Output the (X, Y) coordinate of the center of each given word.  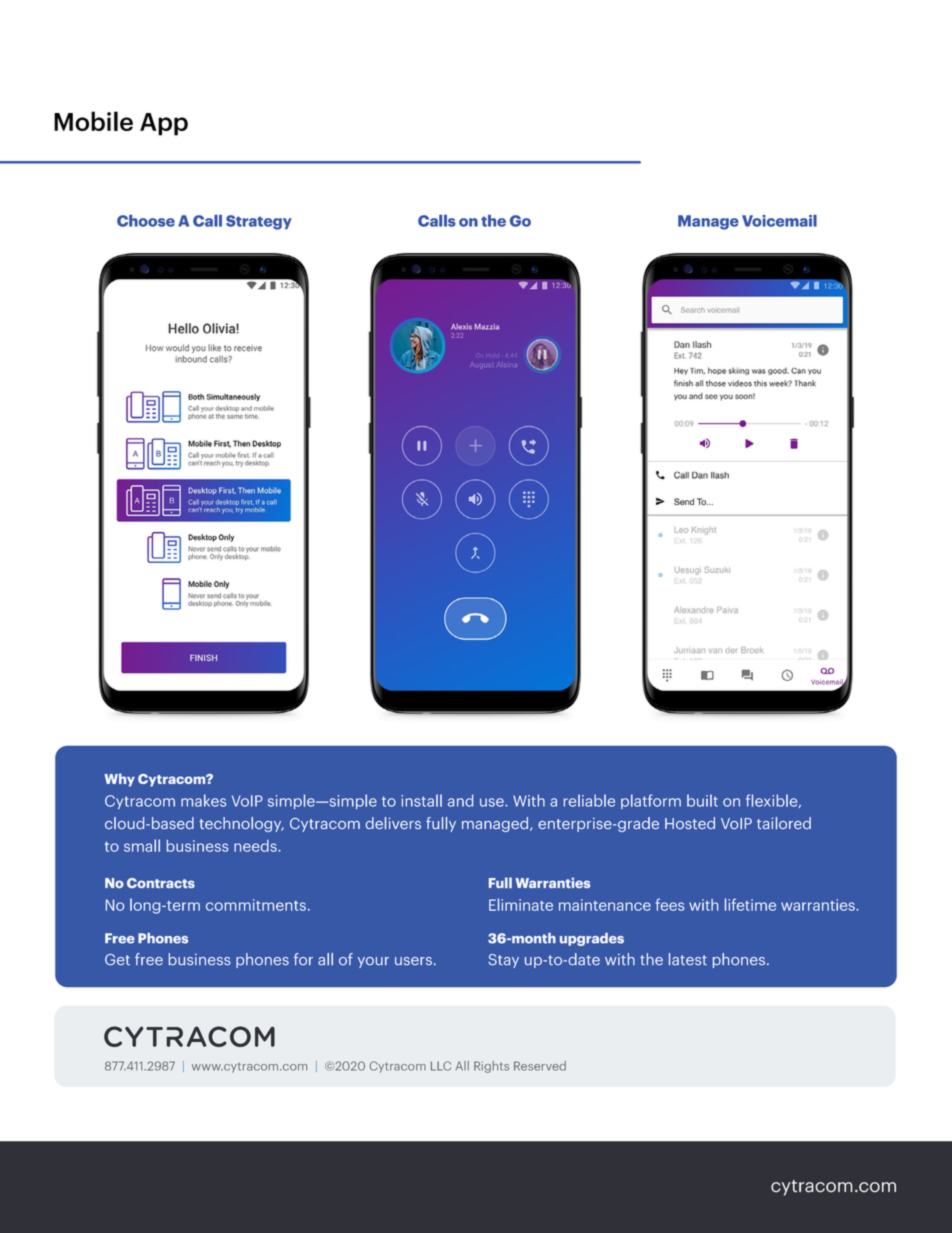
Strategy (259, 222)
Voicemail (779, 221)
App (164, 124)
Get (117, 959)
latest (688, 959)
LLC (441, 1066)
